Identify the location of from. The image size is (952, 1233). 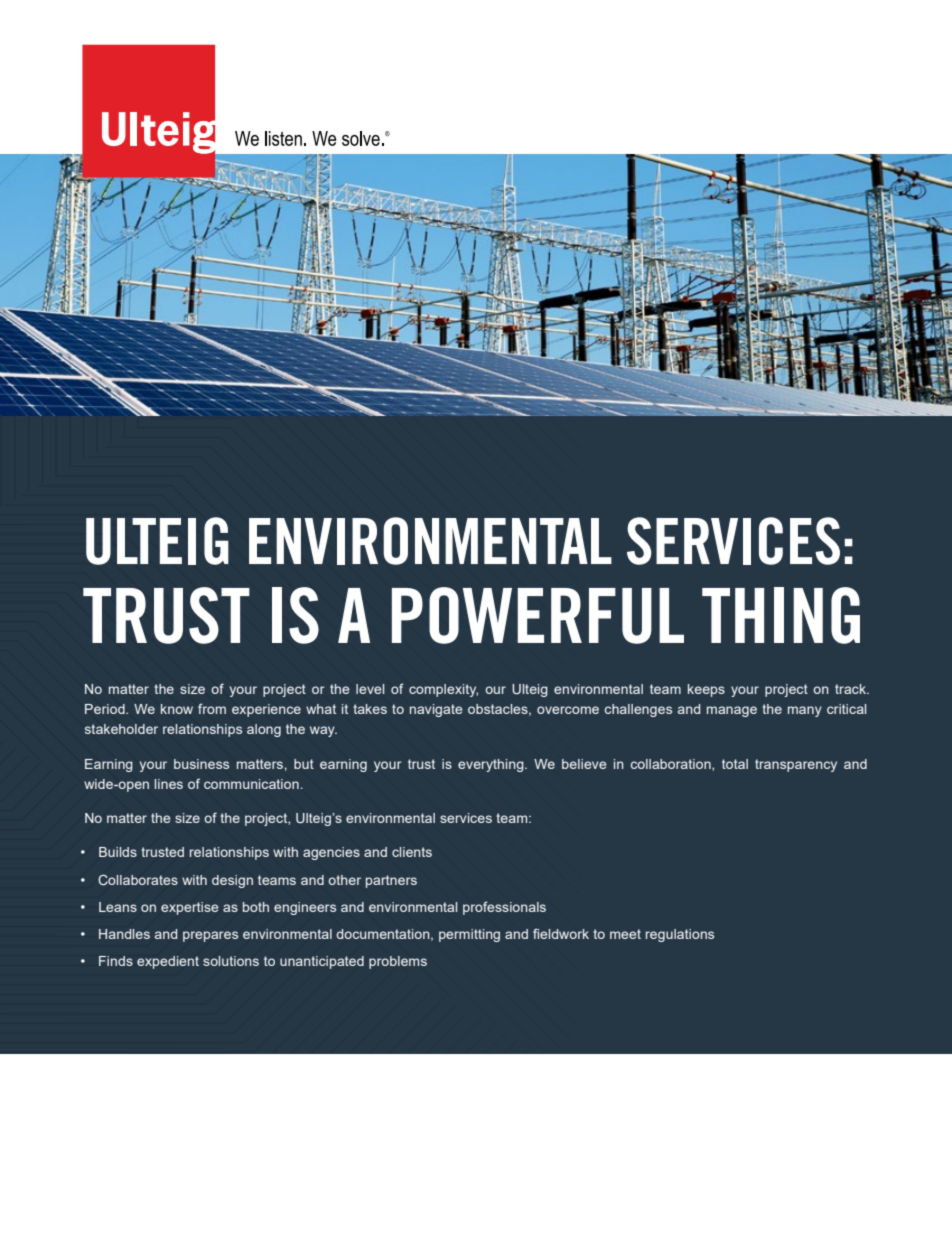
(212, 708).
